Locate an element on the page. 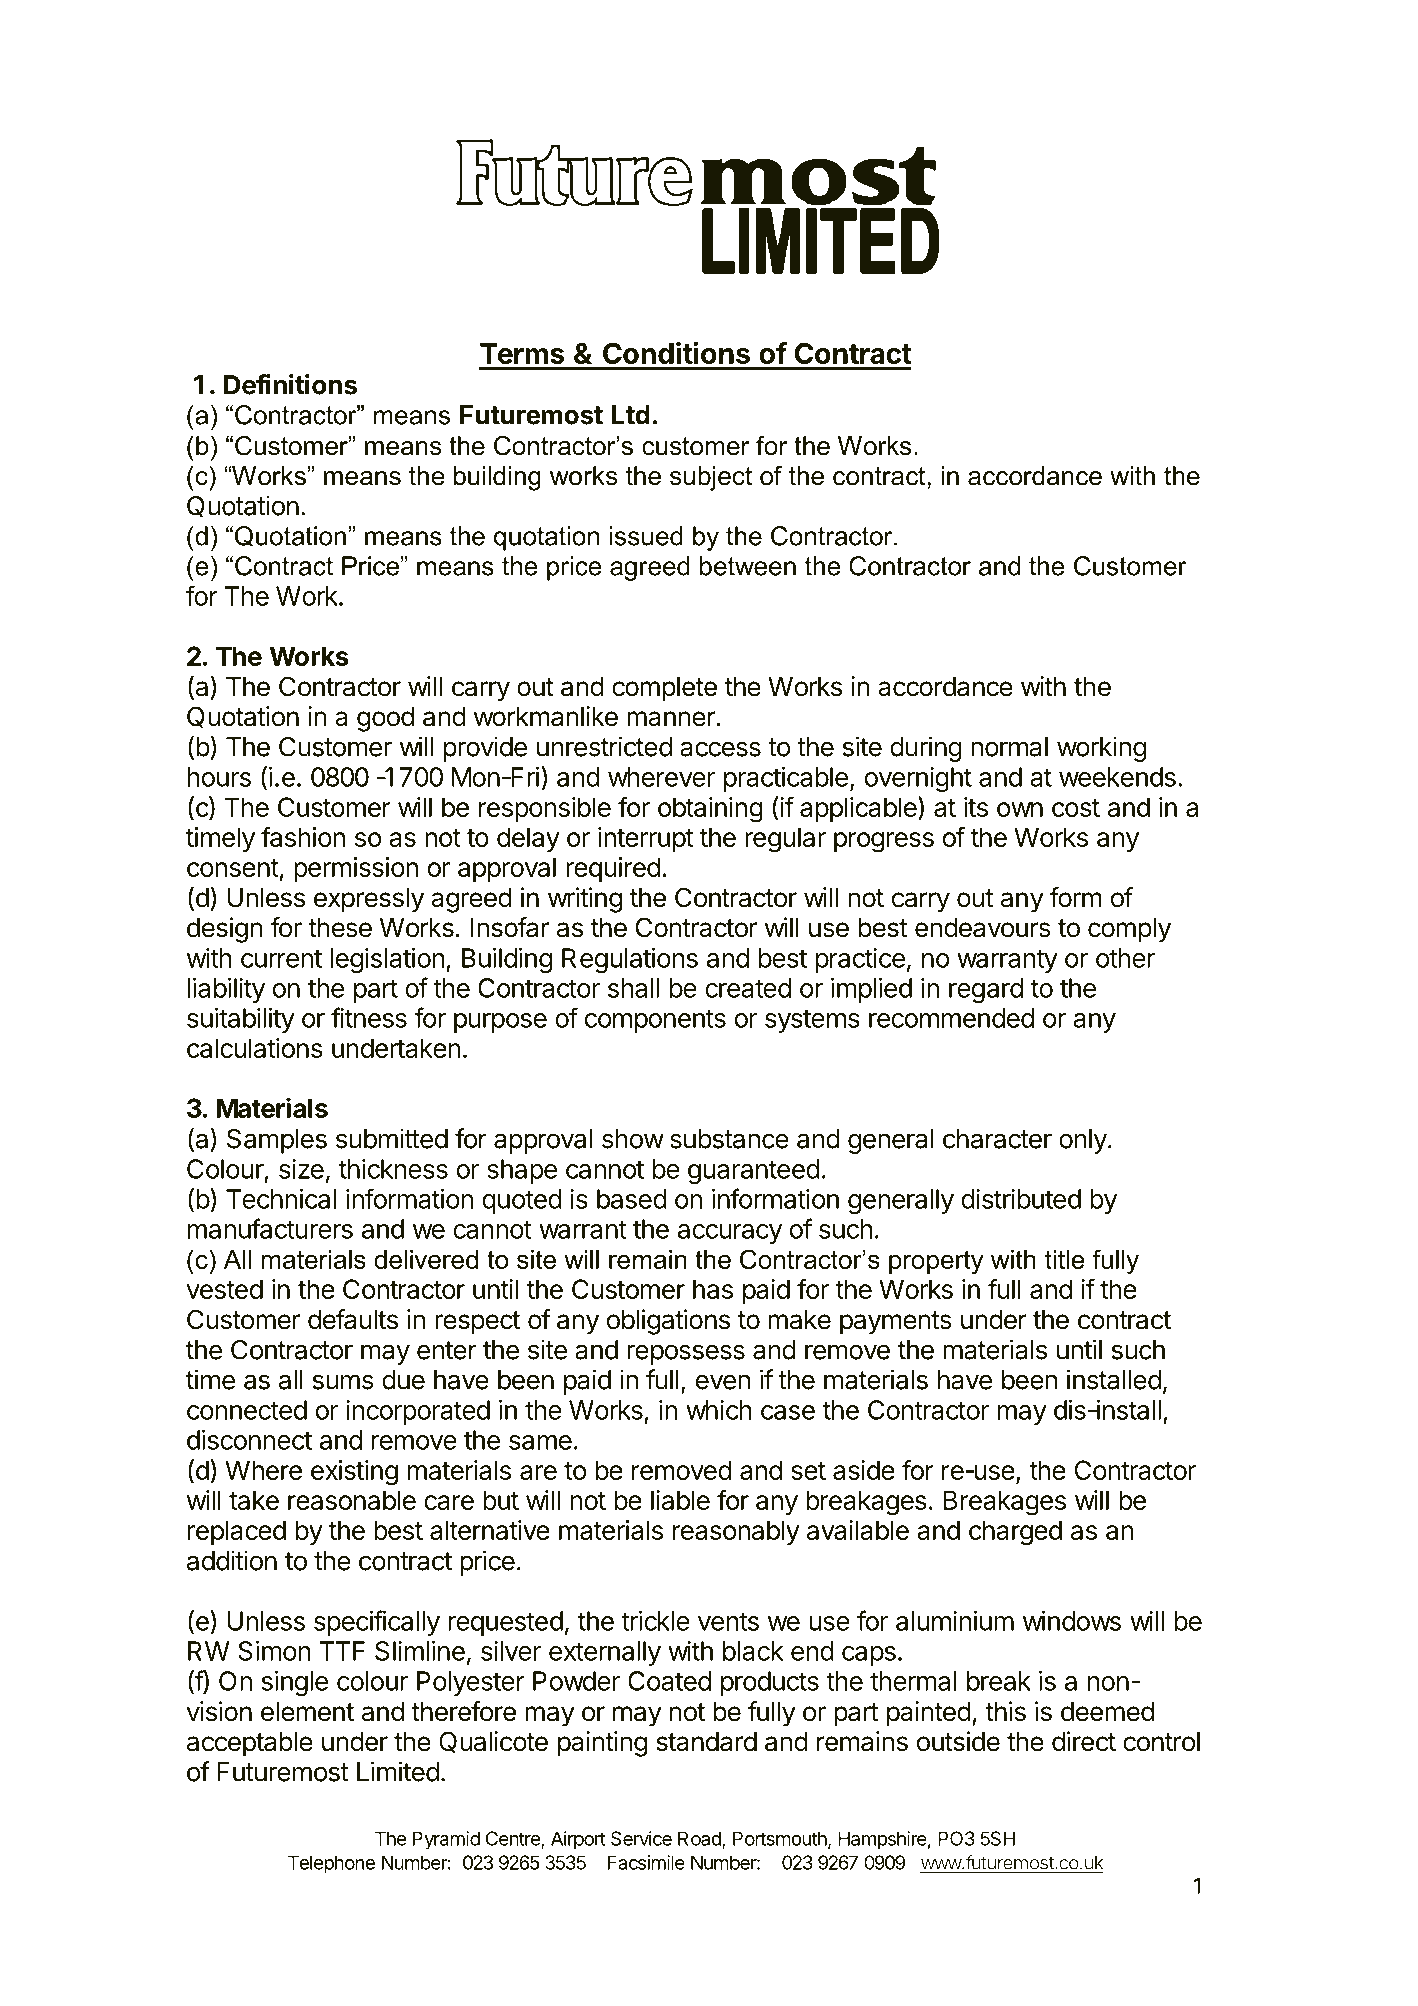 This page has height=2006, width=1418. substance is located at coordinates (729, 1139).
